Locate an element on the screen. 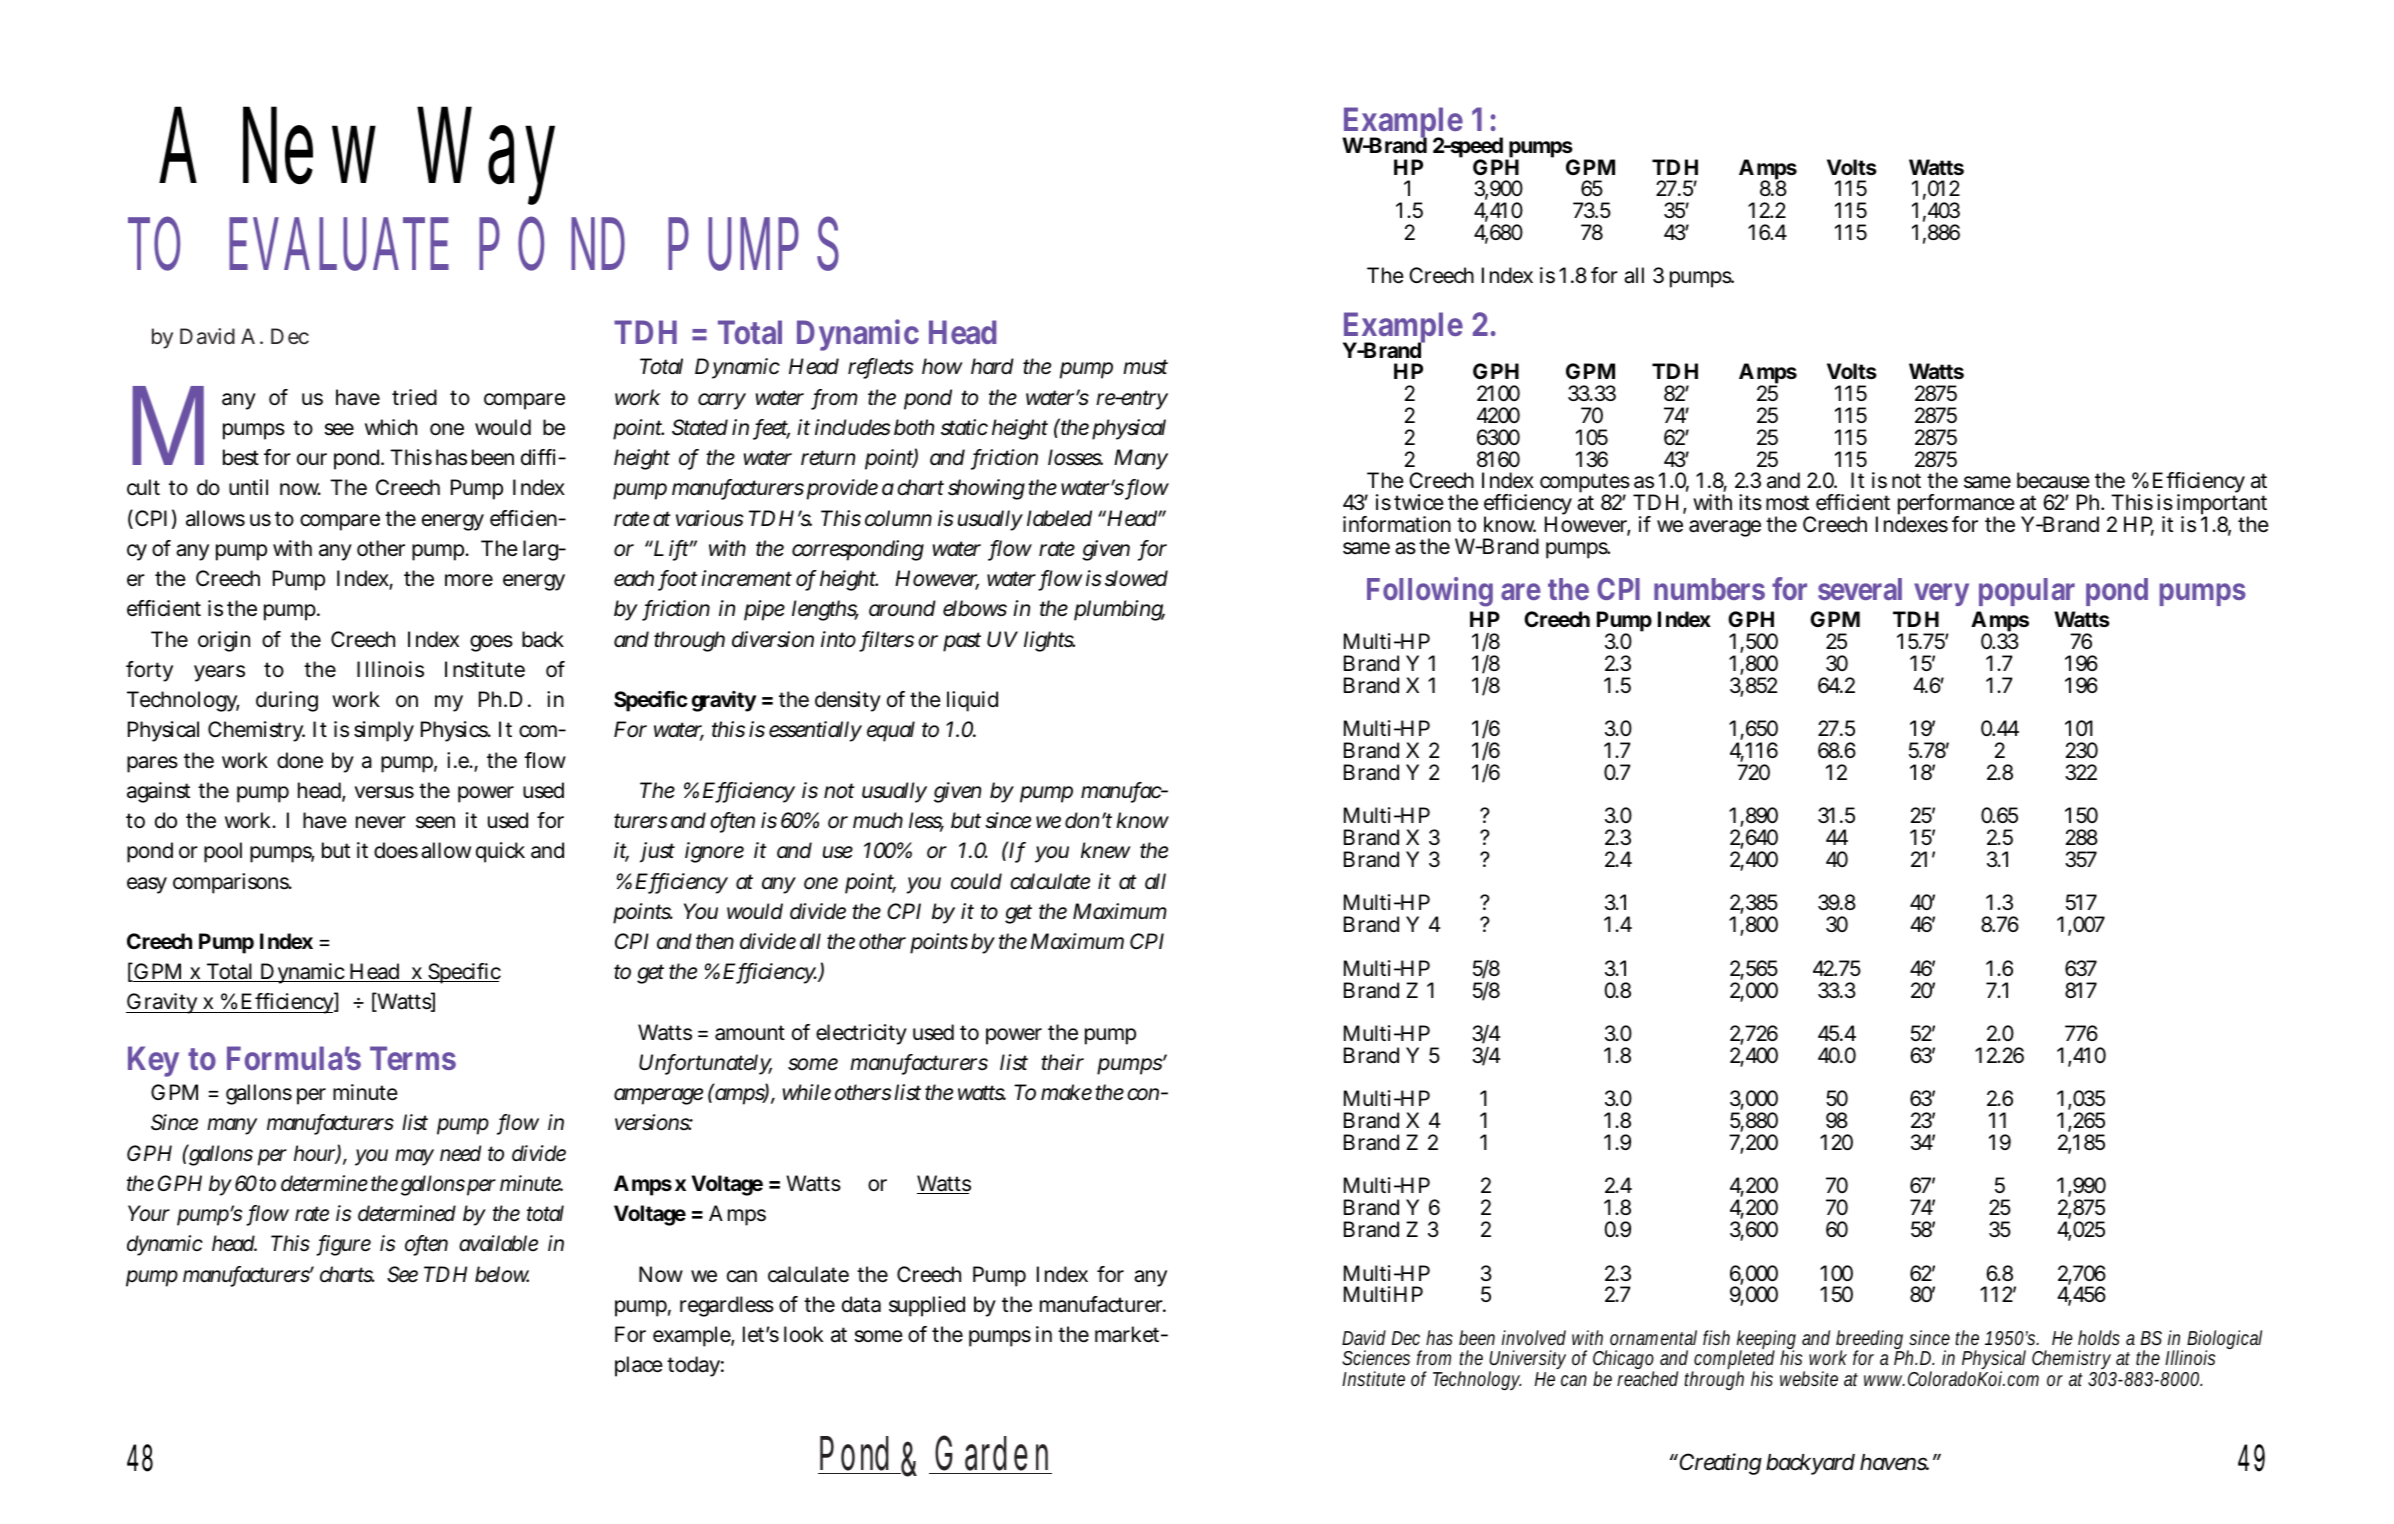 The height and width of the screenshot is (1524, 2394). knew is located at coordinates (1106, 850).
